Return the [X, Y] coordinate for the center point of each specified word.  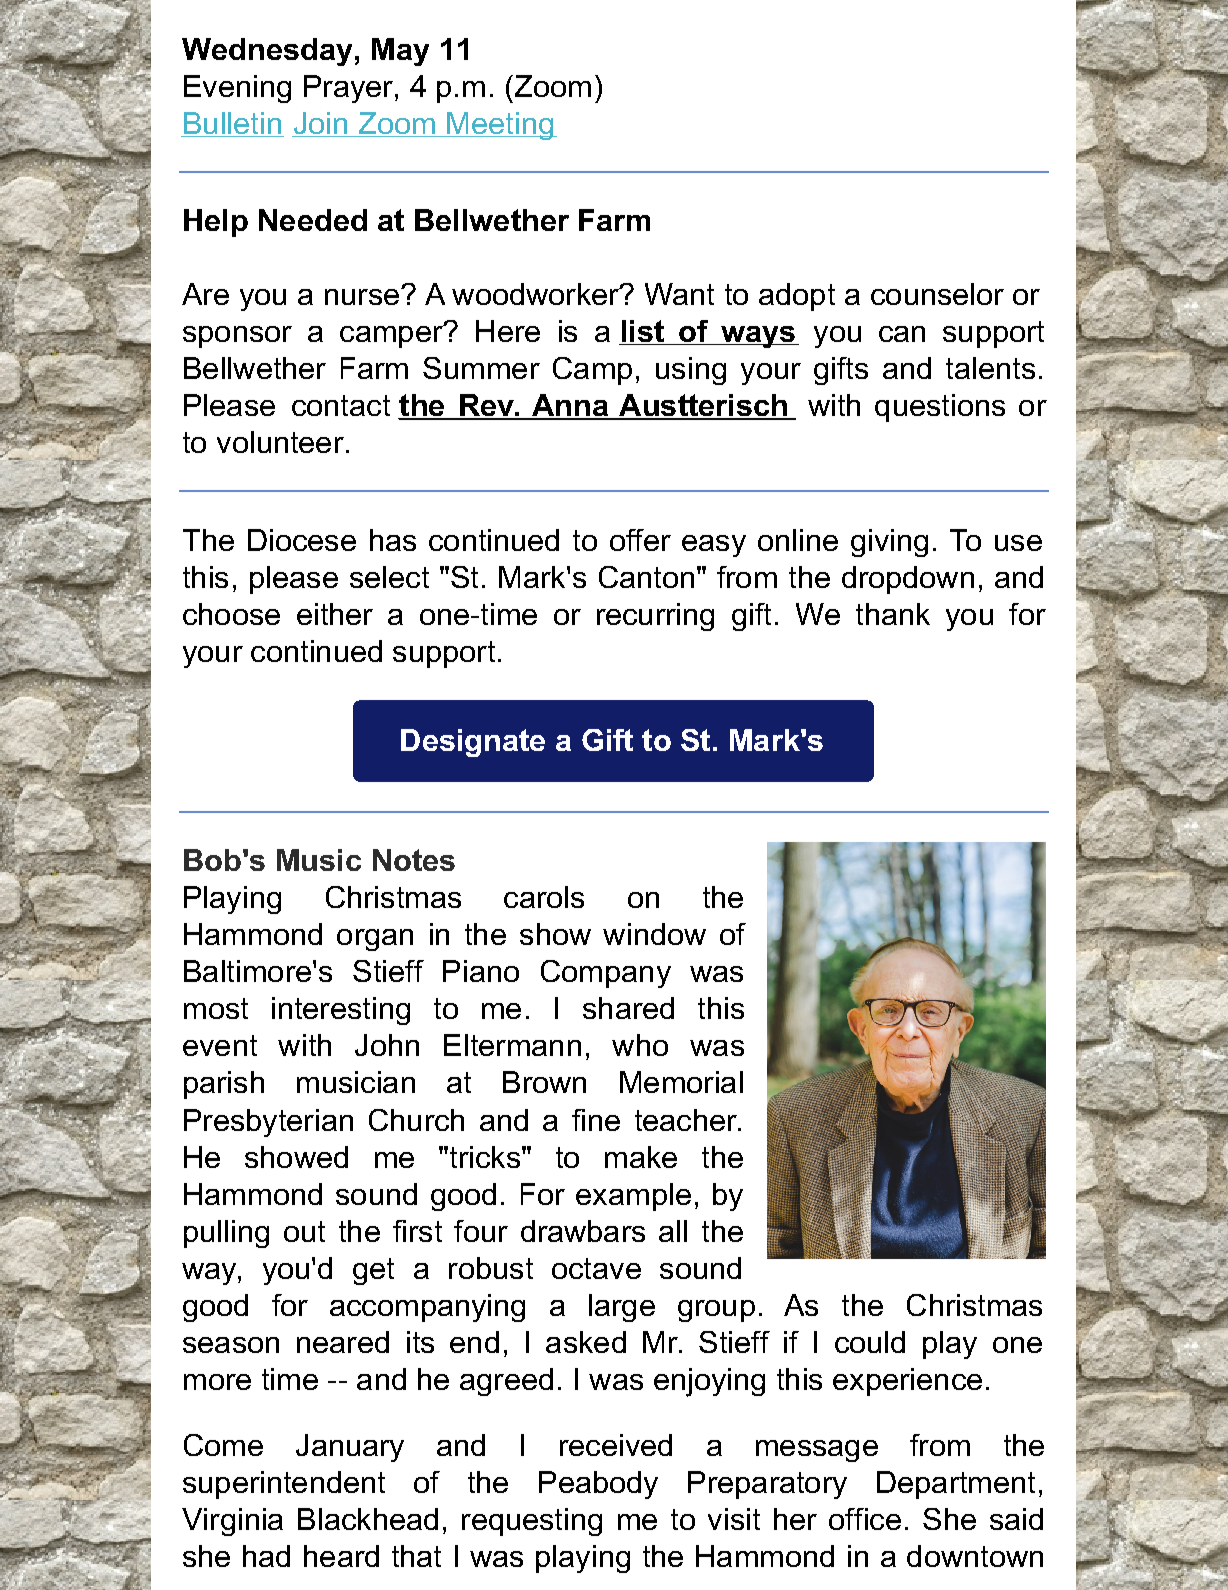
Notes [414, 860]
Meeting [500, 126]
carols [544, 897]
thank [893, 614]
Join [321, 124]
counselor [937, 294]
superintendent [284, 1485]
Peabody [598, 1485]
